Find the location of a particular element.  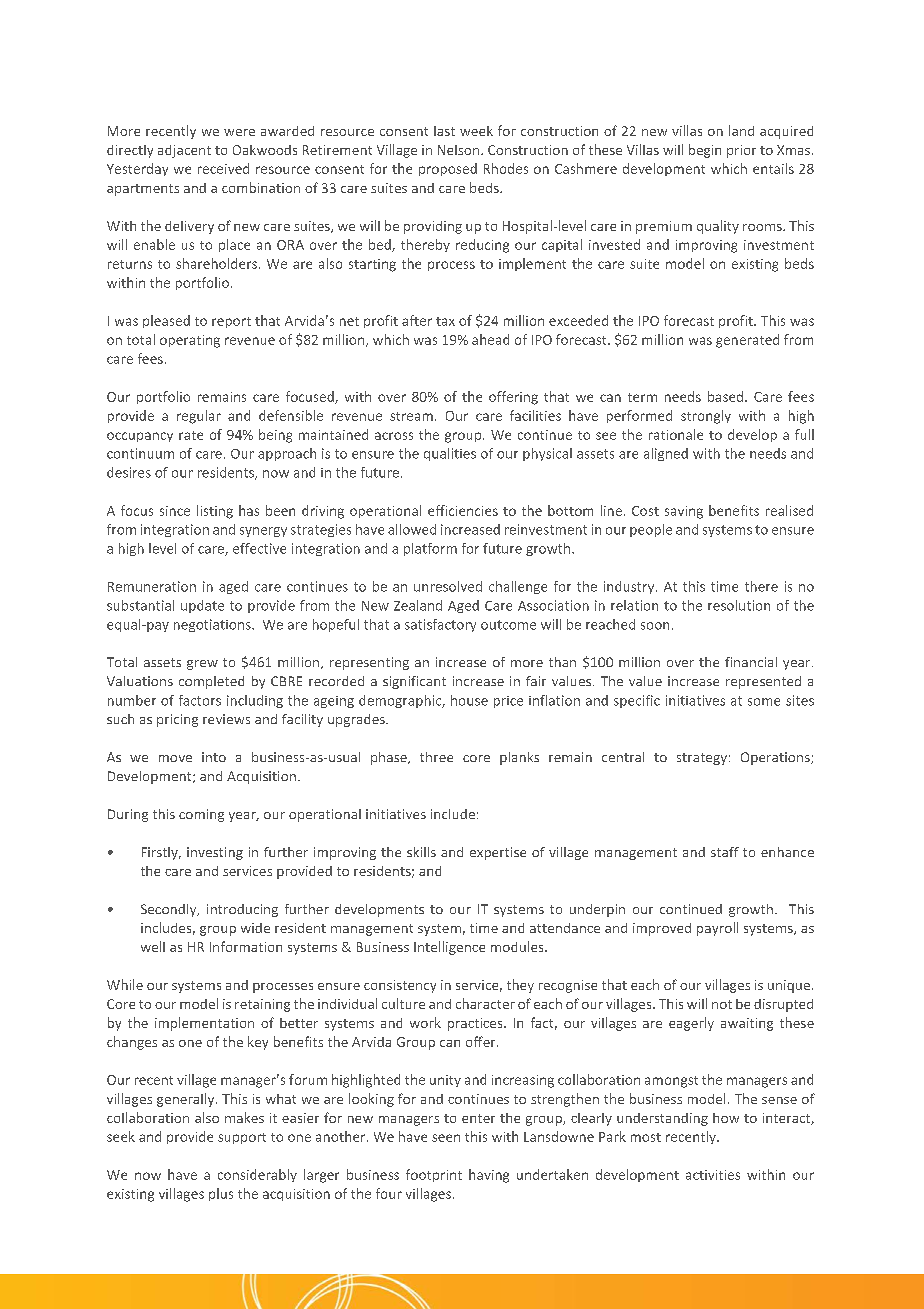

three is located at coordinates (436, 757).
